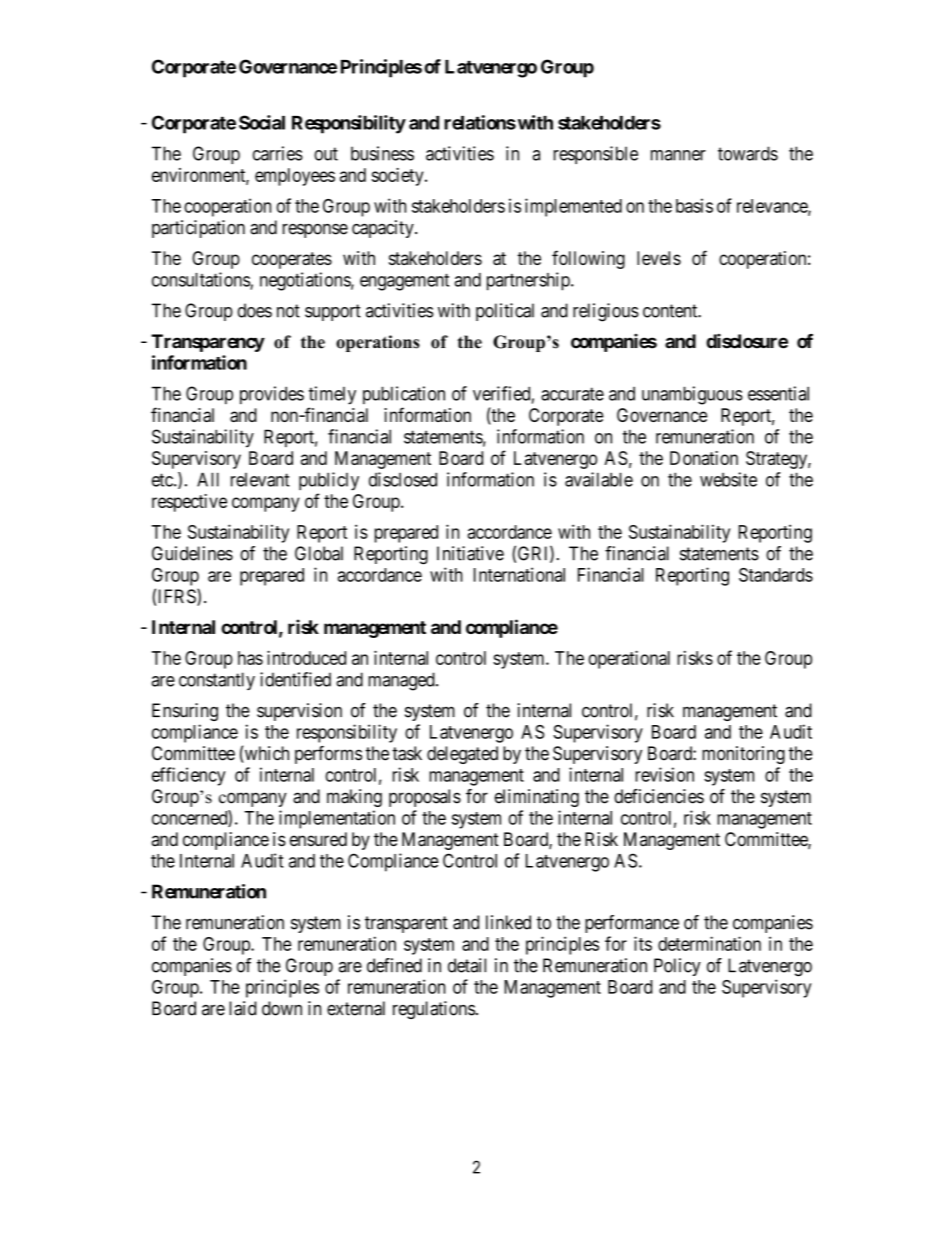  What do you see at coordinates (677, 967) in the screenshot?
I see `Policy` at bounding box center [677, 967].
